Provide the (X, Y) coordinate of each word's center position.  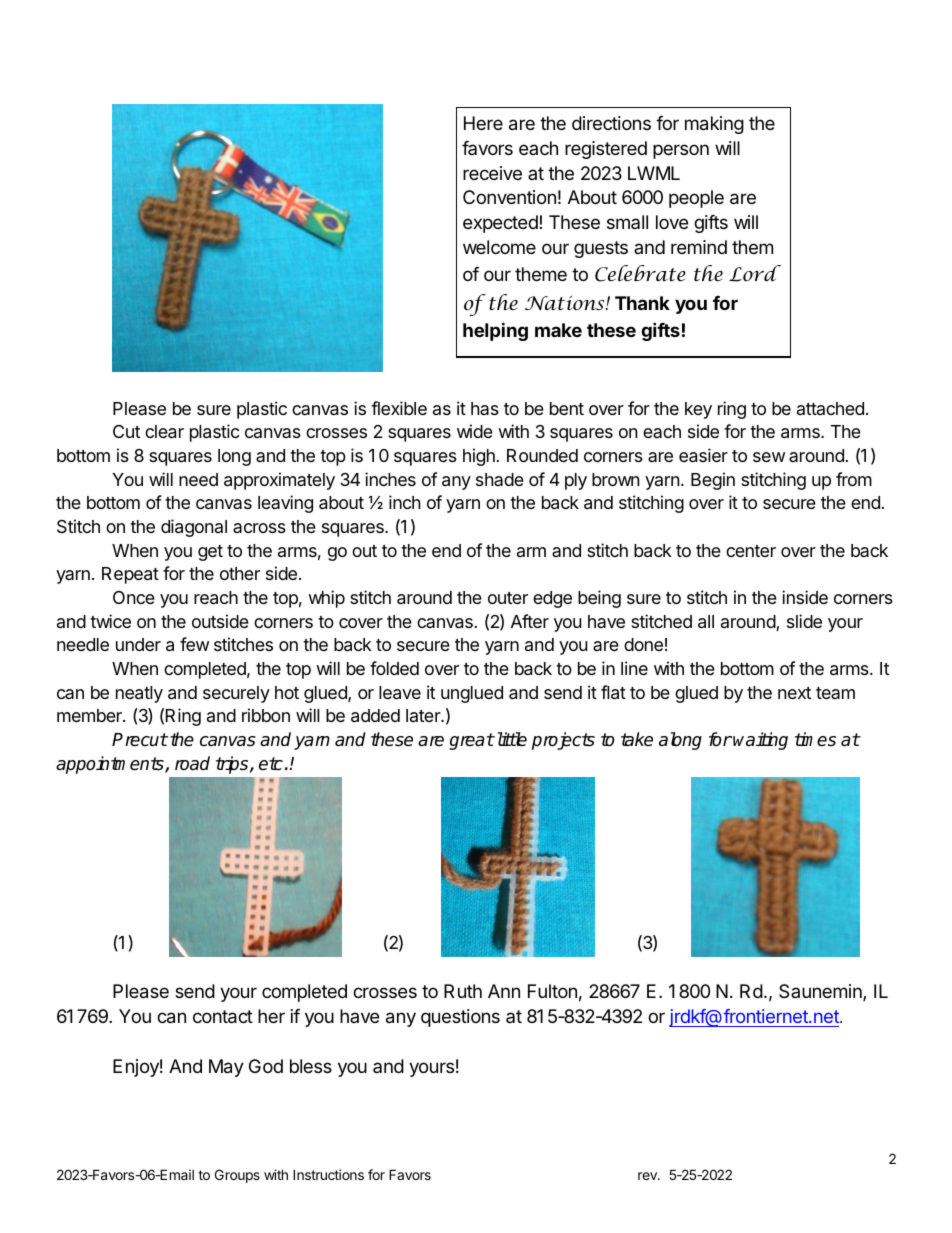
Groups (237, 1176)
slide (804, 621)
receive (492, 173)
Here (483, 123)
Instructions (328, 1174)
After (530, 621)
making (714, 125)
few (194, 644)
